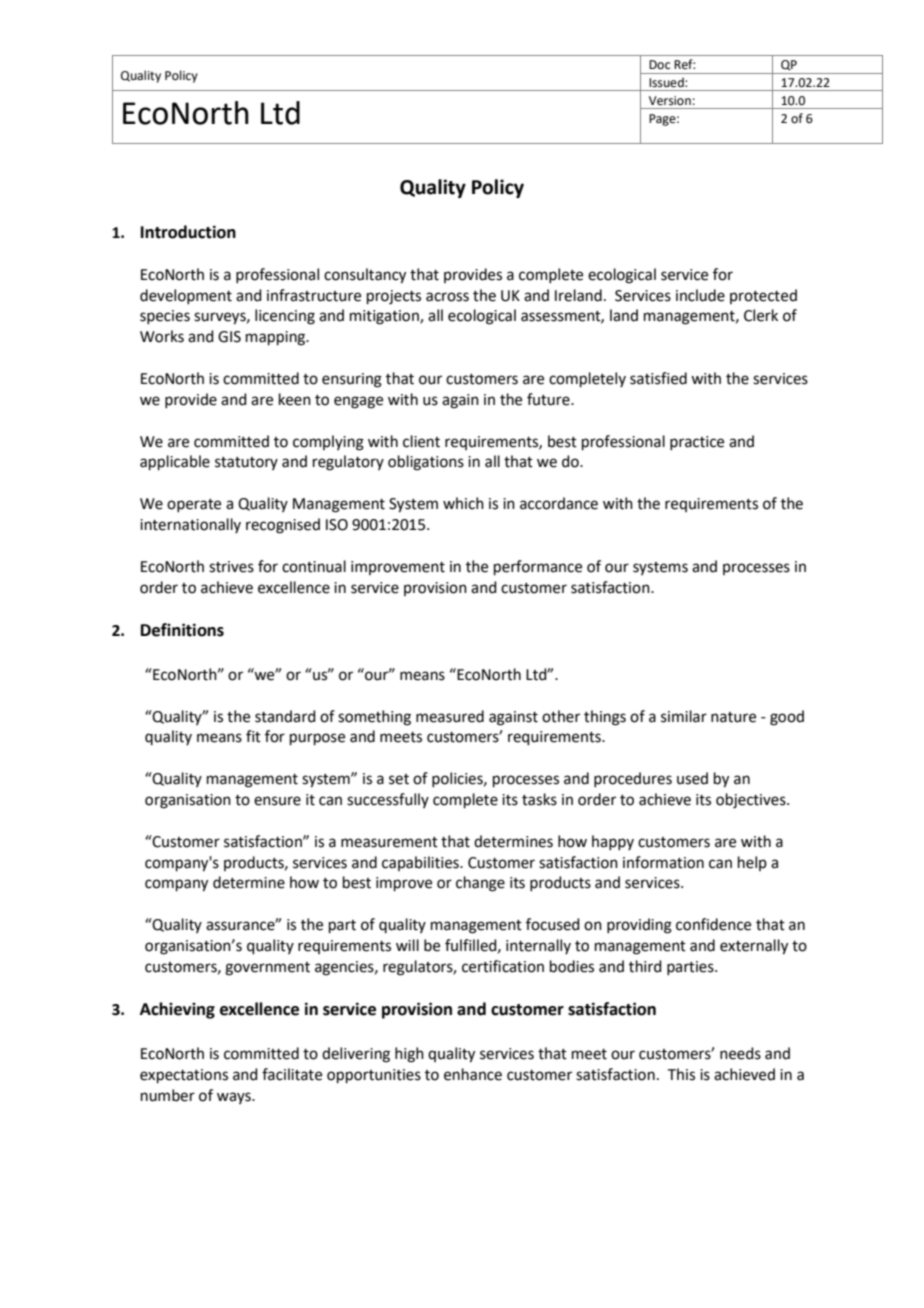  What do you see at coordinates (188, 232) in the screenshot?
I see `Introduction` at bounding box center [188, 232].
